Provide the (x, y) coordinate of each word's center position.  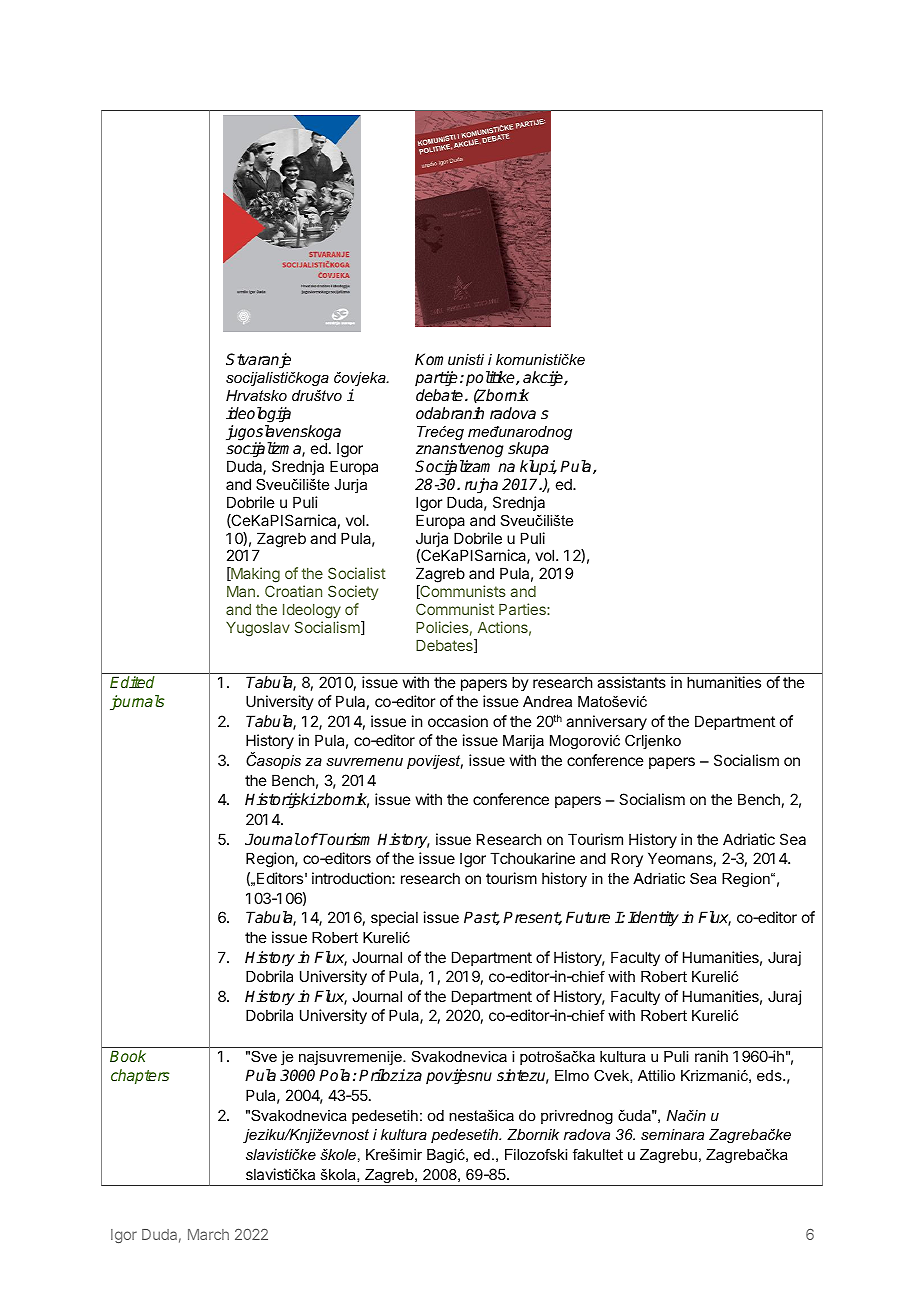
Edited (132, 682)
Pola (334, 1075)
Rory (627, 859)
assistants (631, 682)
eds (770, 1075)
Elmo (572, 1075)
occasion (458, 721)
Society (353, 594)
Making (254, 576)
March (208, 1234)
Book (128, 1056)
